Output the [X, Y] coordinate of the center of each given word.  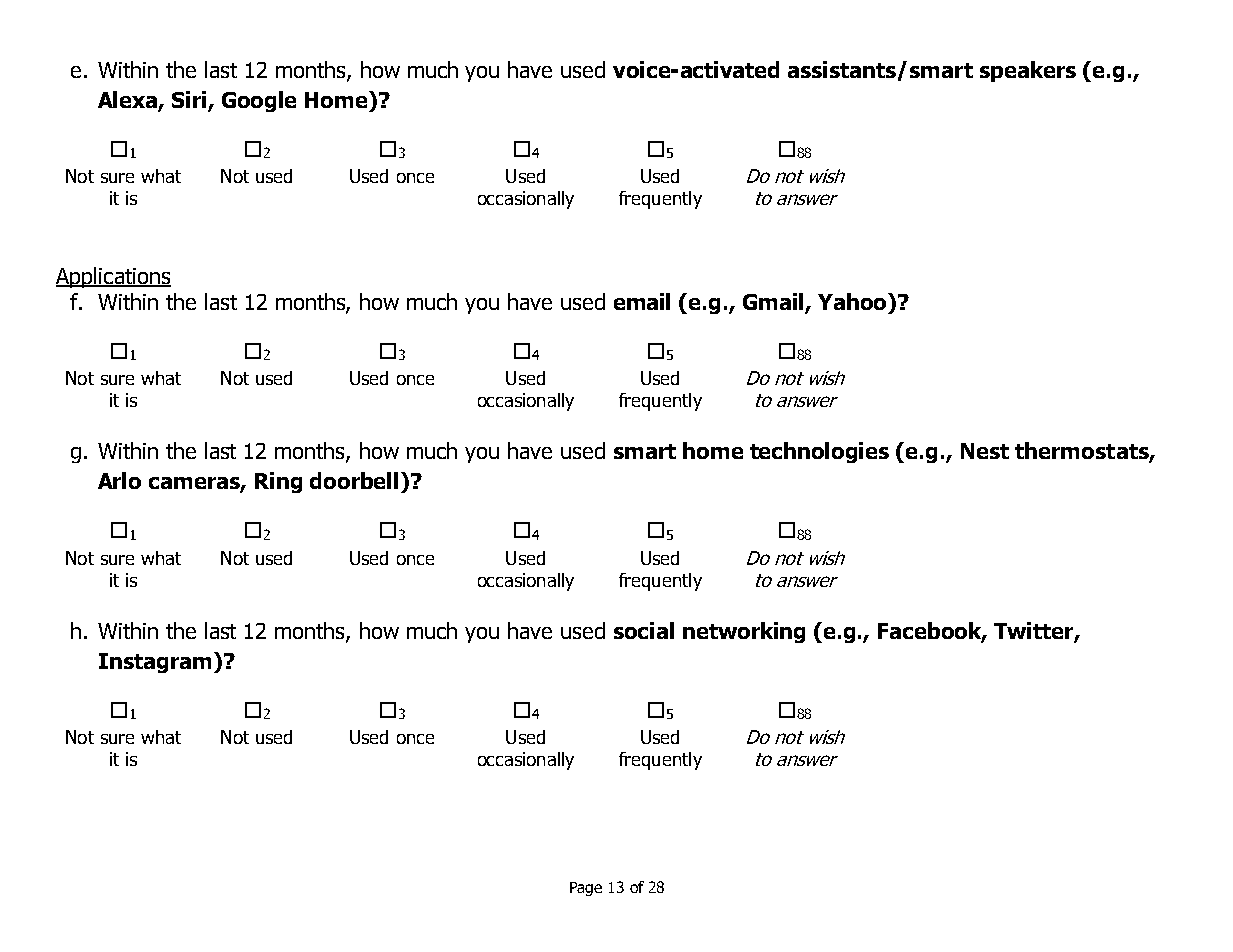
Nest [985, 451]
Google [259, 101]
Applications [113, 277]
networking [744, 632]
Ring [278, 482]
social [644, 630]
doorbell [354, 480]
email [642, 301]
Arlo [119, 480]
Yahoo [853, 301]
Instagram [155, 663]
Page [586, 889]
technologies [819, 452]
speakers [1028, 71]
